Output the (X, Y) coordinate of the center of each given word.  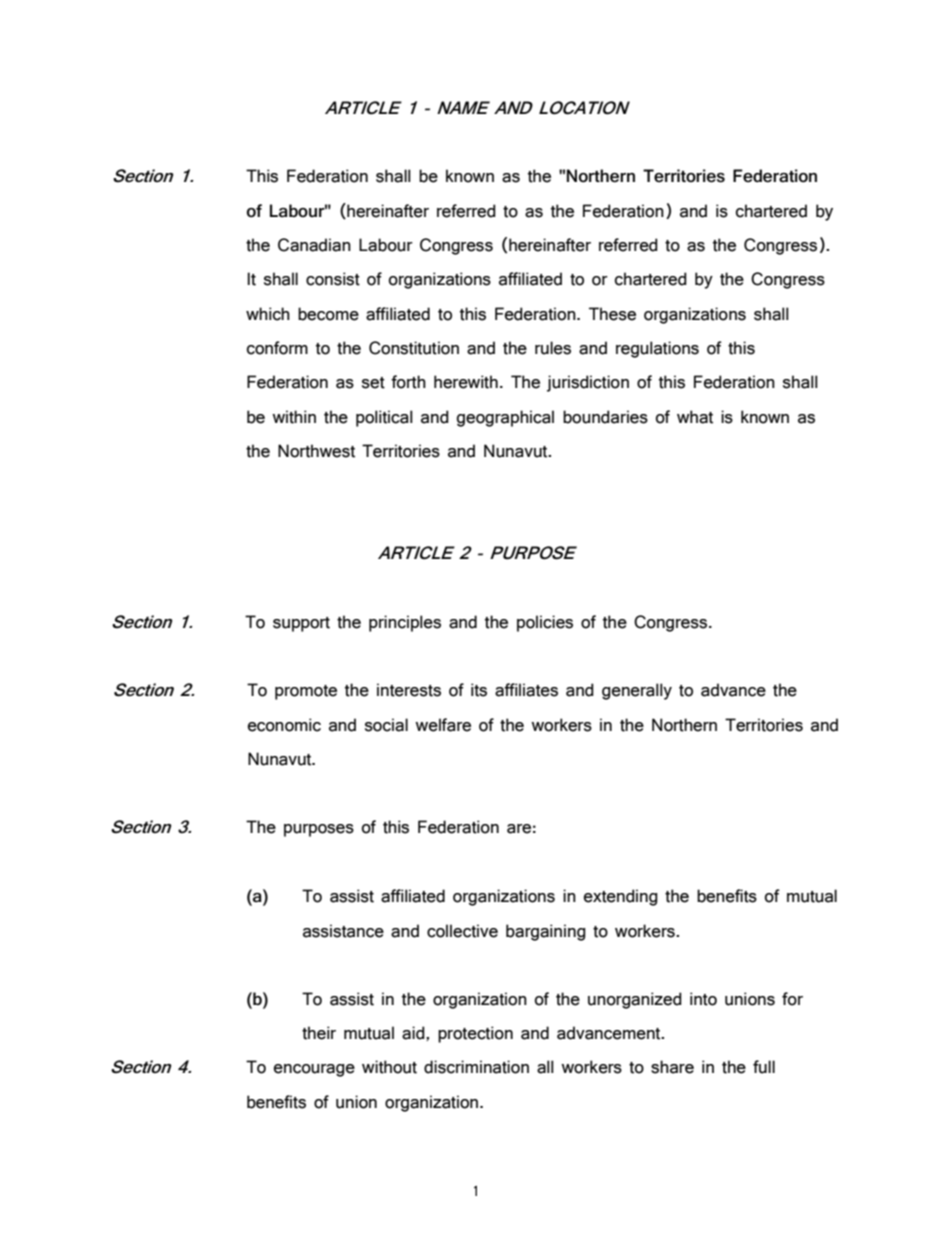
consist (333, 279)
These (612, 314)
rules (553, 348)
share (672, 1067)
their (319, 1033)
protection (475, 1034)
